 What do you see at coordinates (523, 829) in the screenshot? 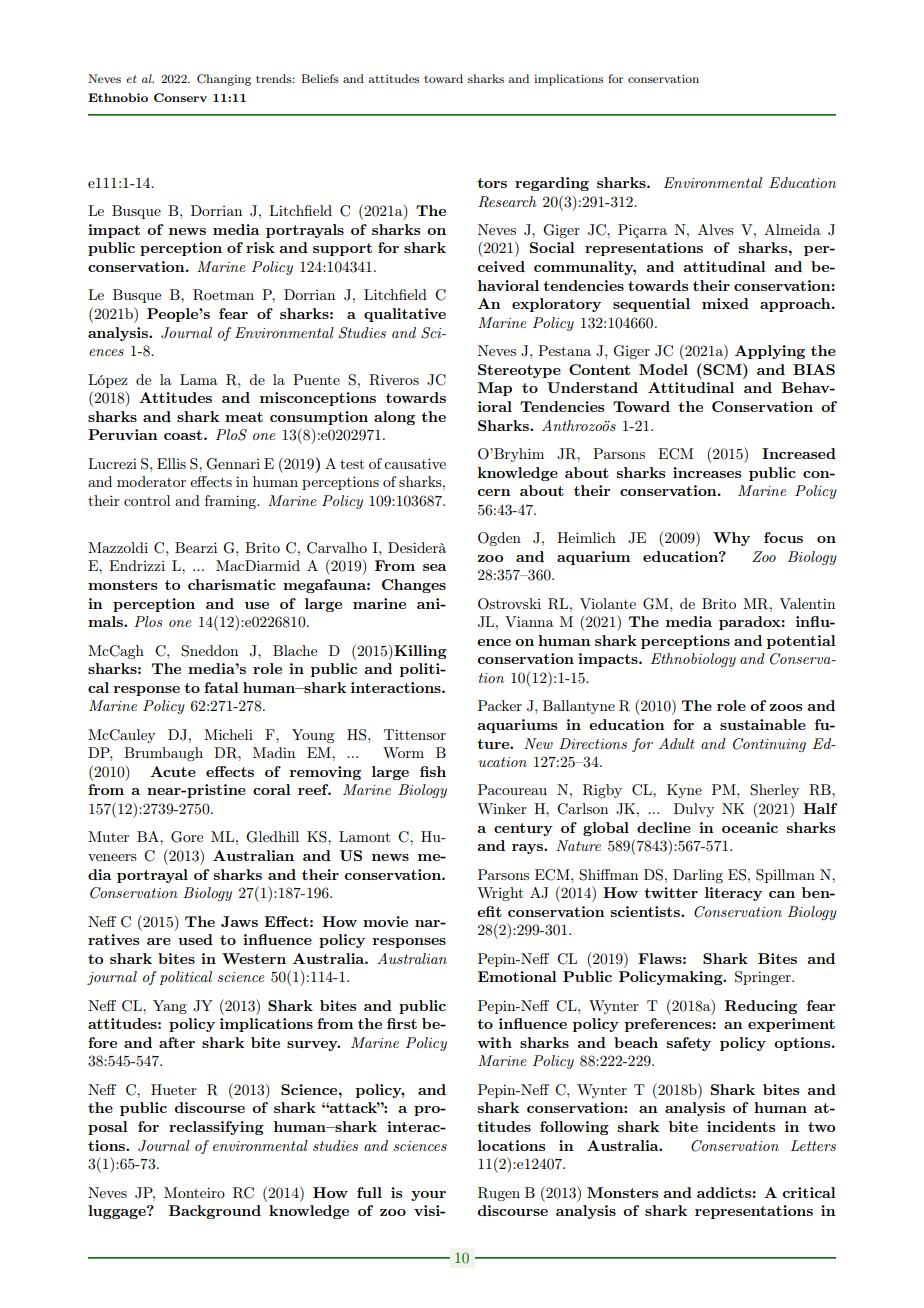
I see `century` at bounding box center [523, 829].
